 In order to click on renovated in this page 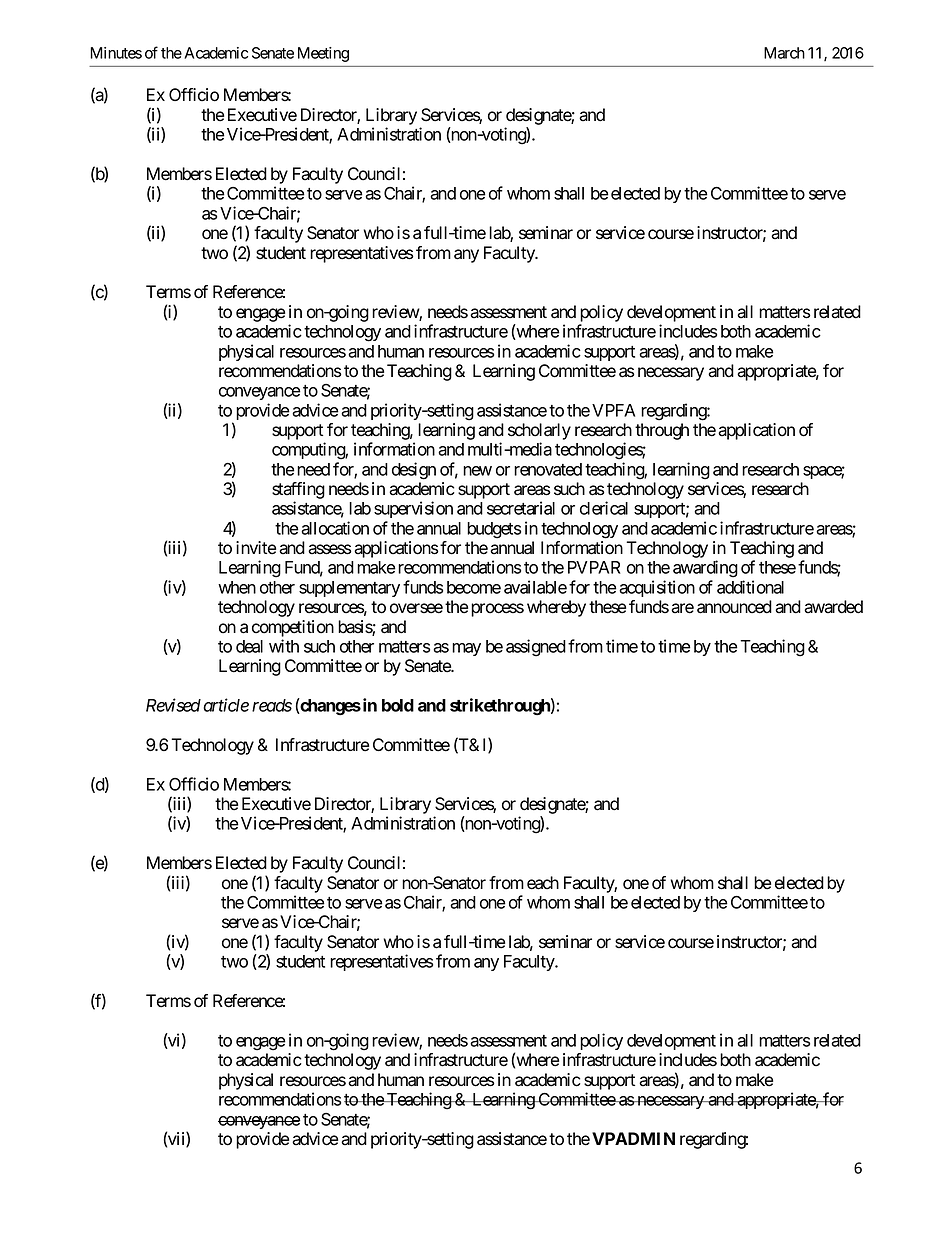, I will do `click(548, 469)`.
